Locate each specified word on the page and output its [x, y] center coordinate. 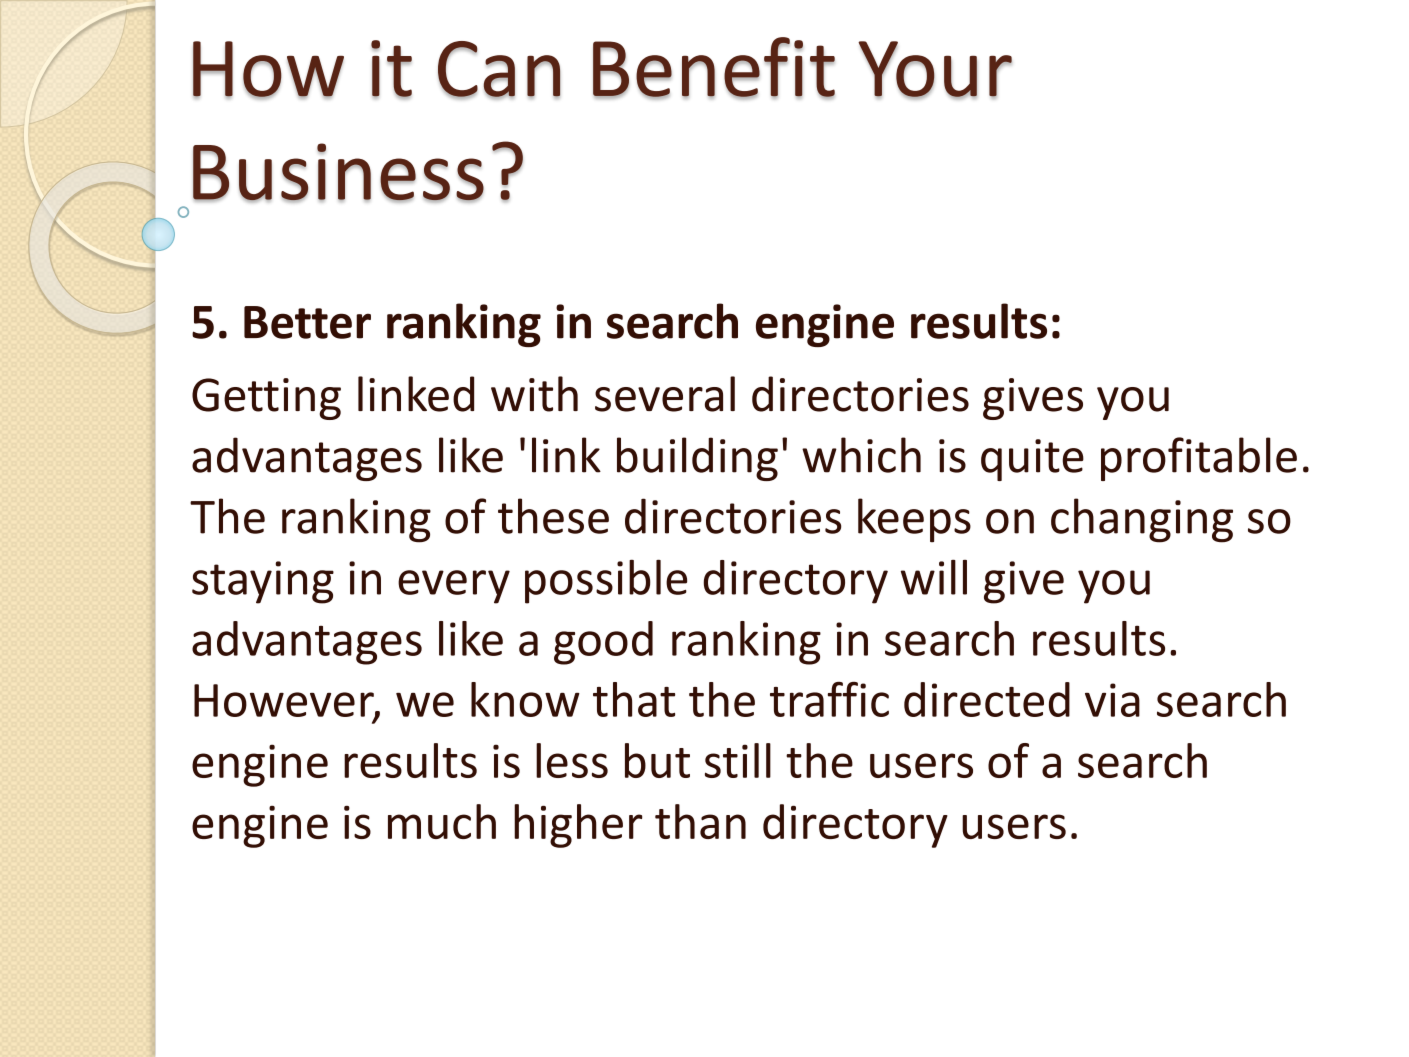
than [700, 821]
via [1112, 700]
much [442, 821]
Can [499, 70]
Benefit [714, 68]
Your [935, 70]
